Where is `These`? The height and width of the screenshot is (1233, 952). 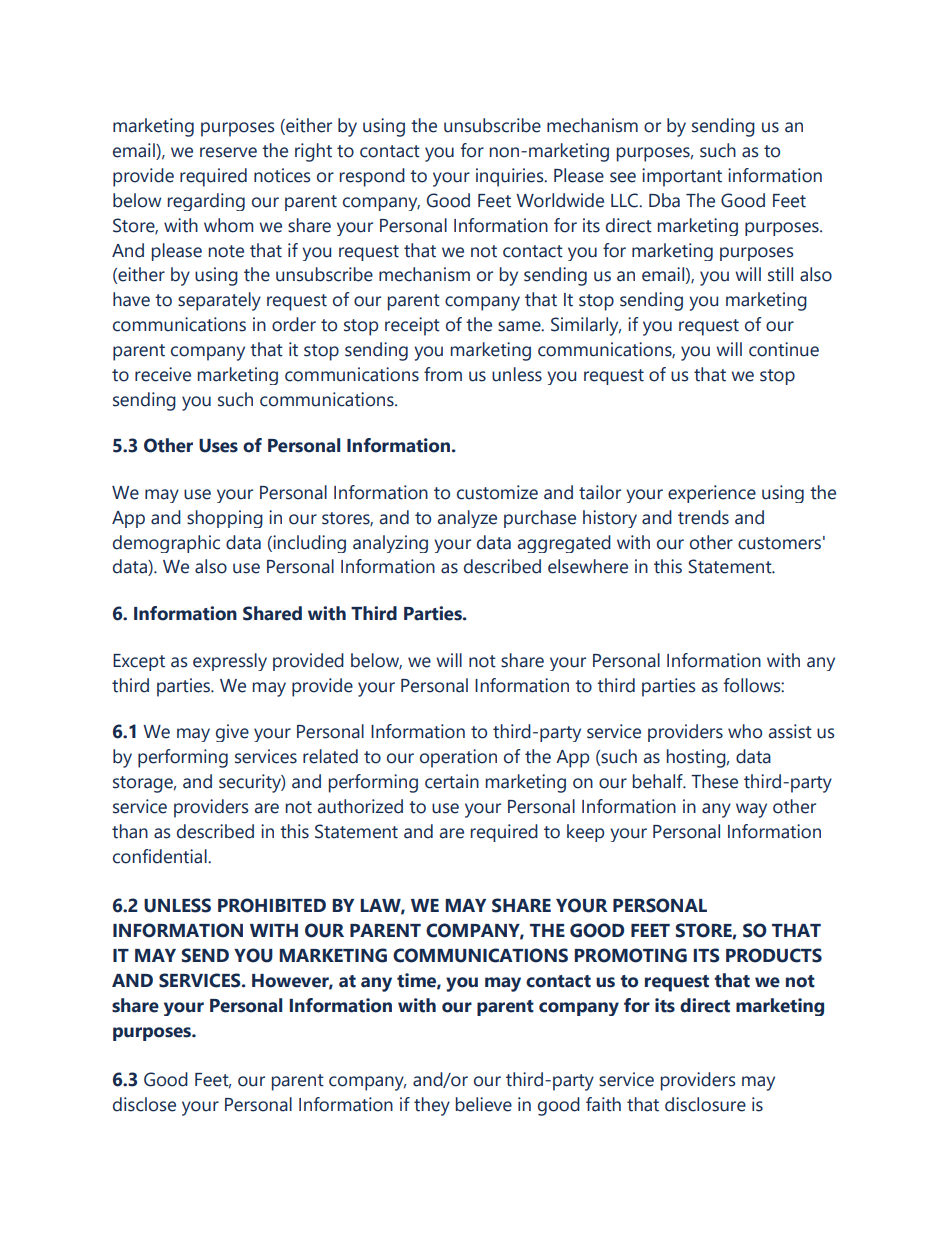
These is located at coordinates (714, 781).
